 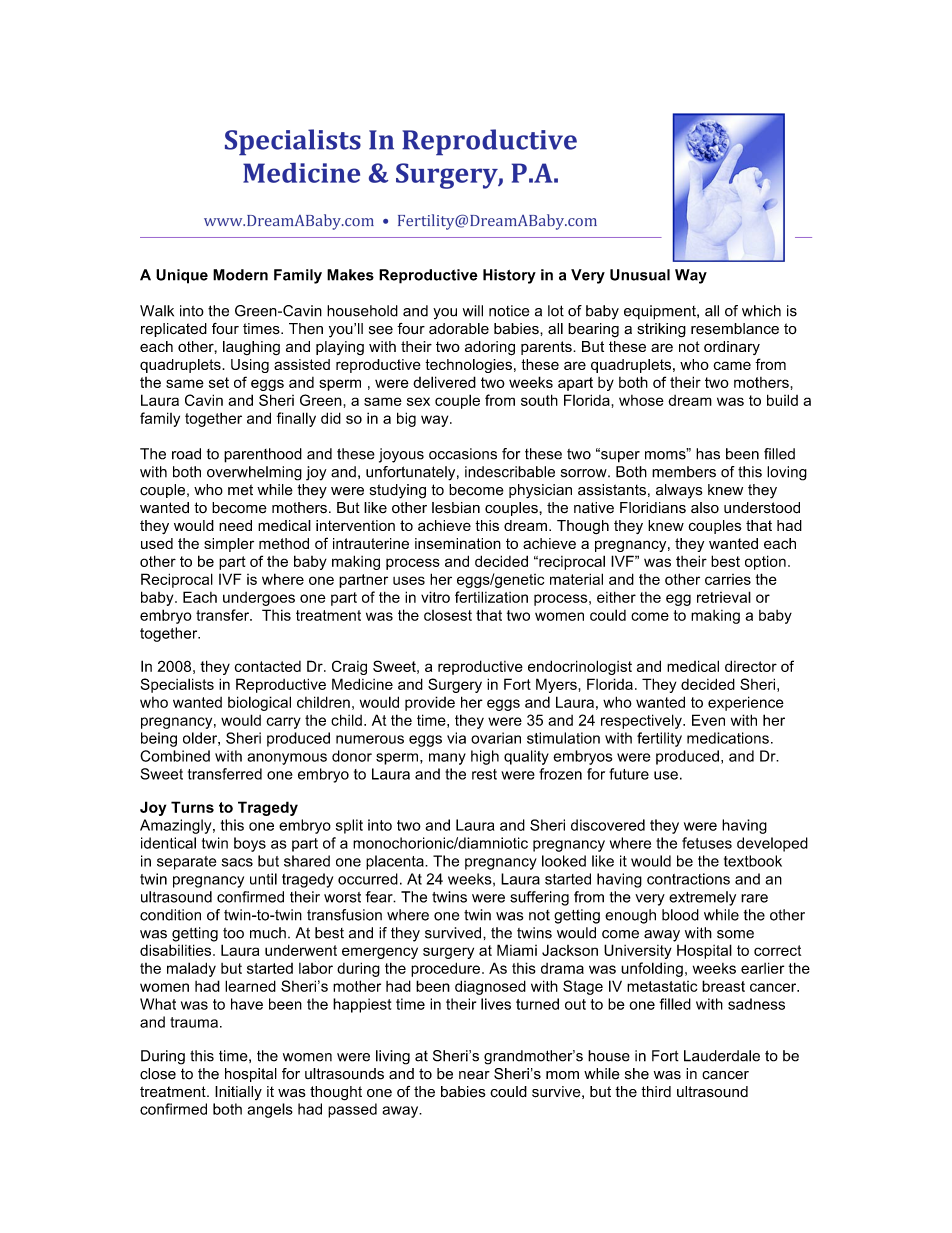 What do you see at coordinates (238, 1093) in the screenshot?
I see `Initially` at bounding box center [238, 1093].
